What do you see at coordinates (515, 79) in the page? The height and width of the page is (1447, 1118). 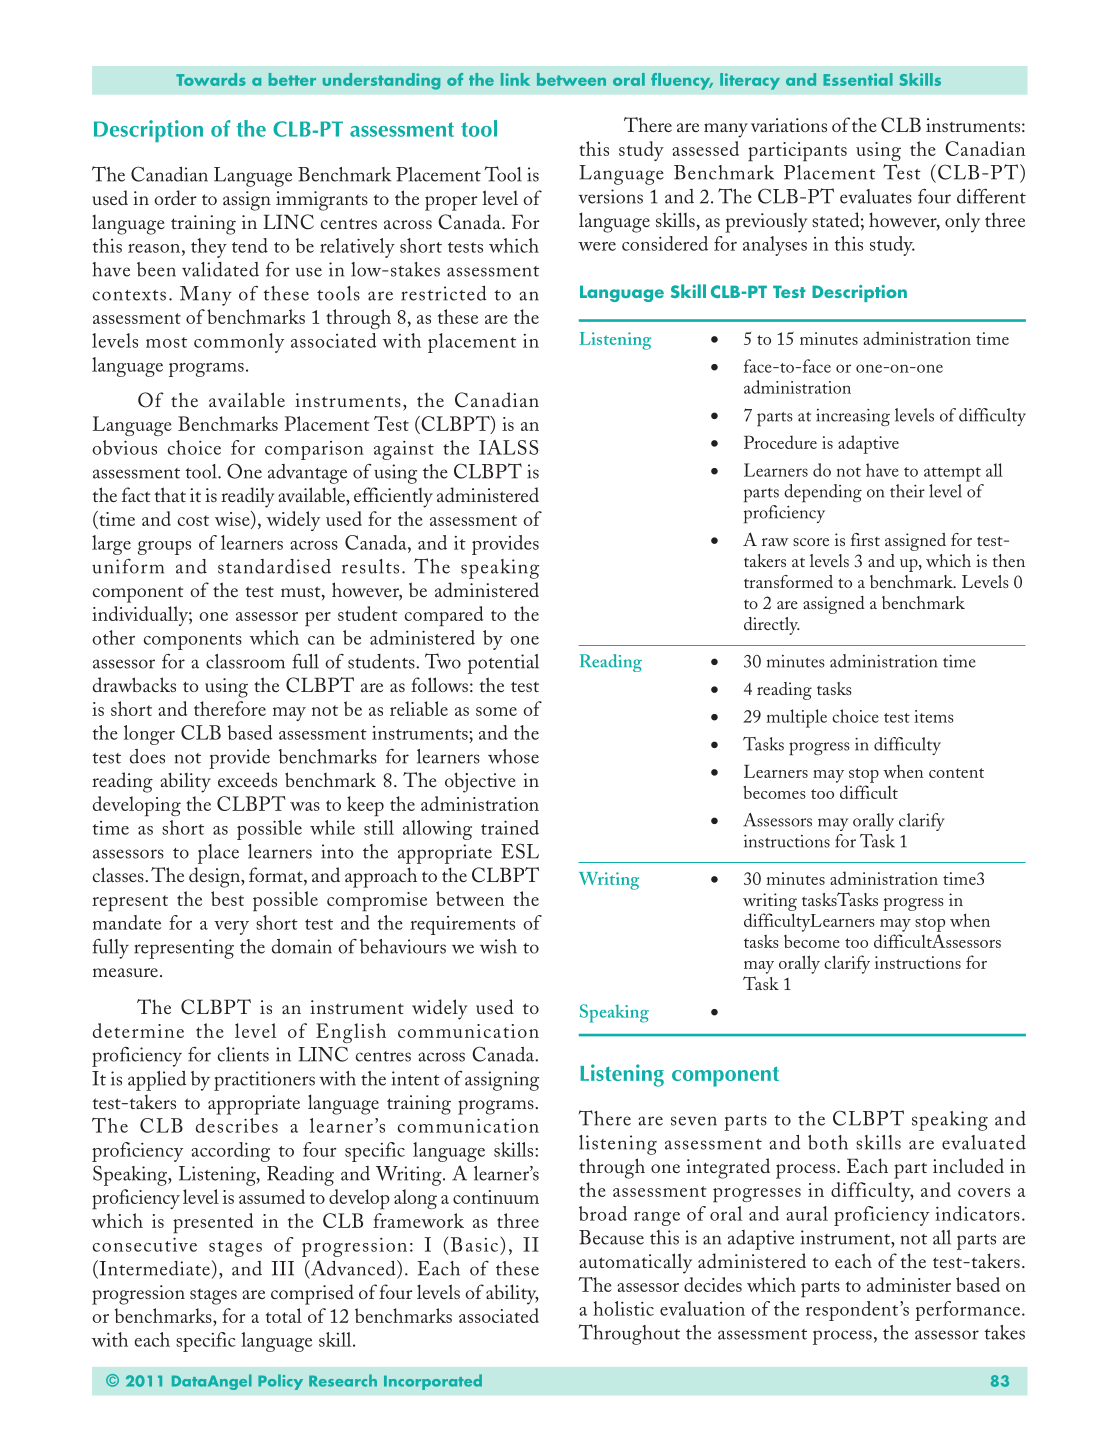 I see `link` at bounding box center [515, 79].
